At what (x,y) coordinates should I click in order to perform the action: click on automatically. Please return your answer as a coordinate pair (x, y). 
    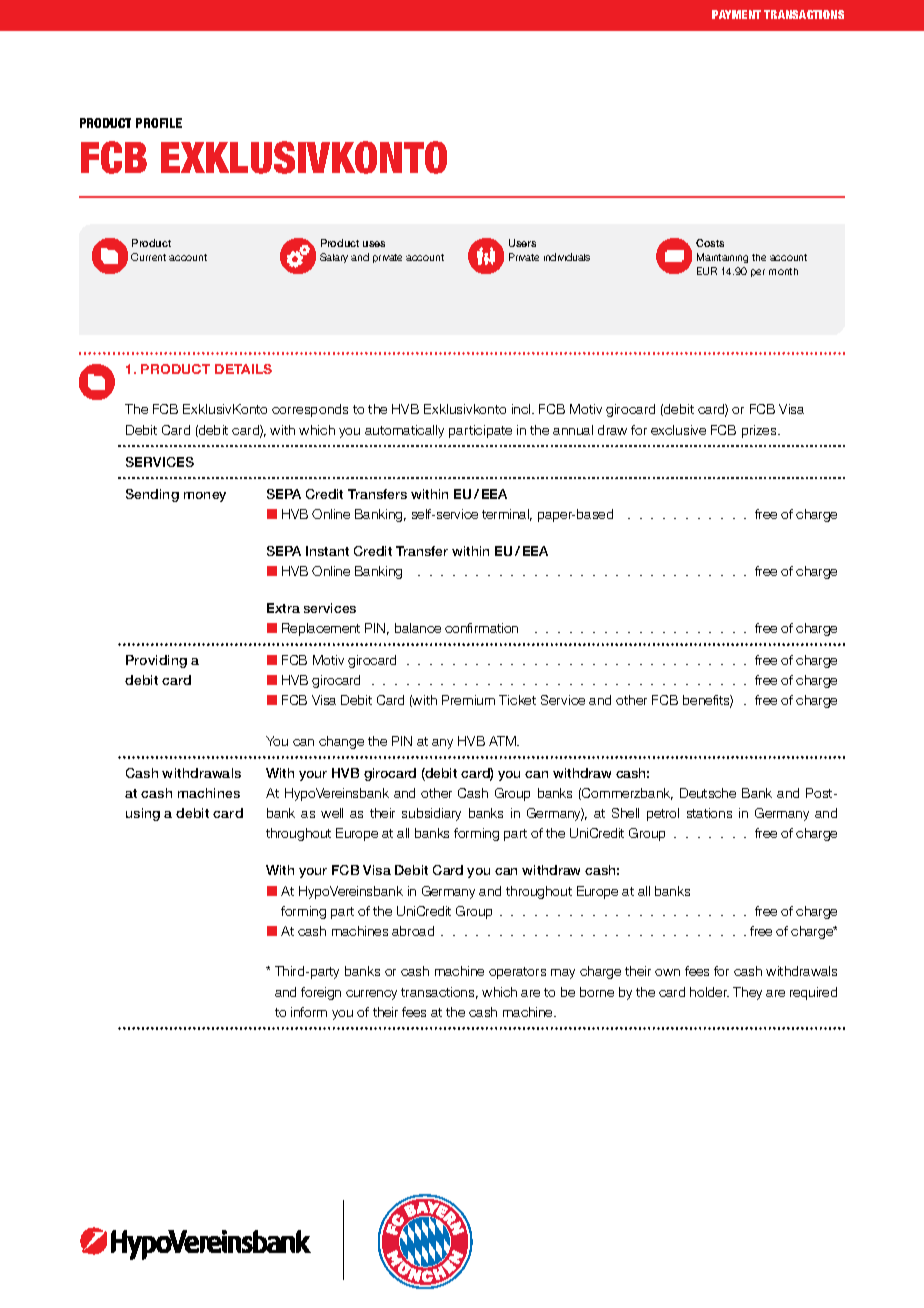
    Looking at the image, I should click on (404, 431).
